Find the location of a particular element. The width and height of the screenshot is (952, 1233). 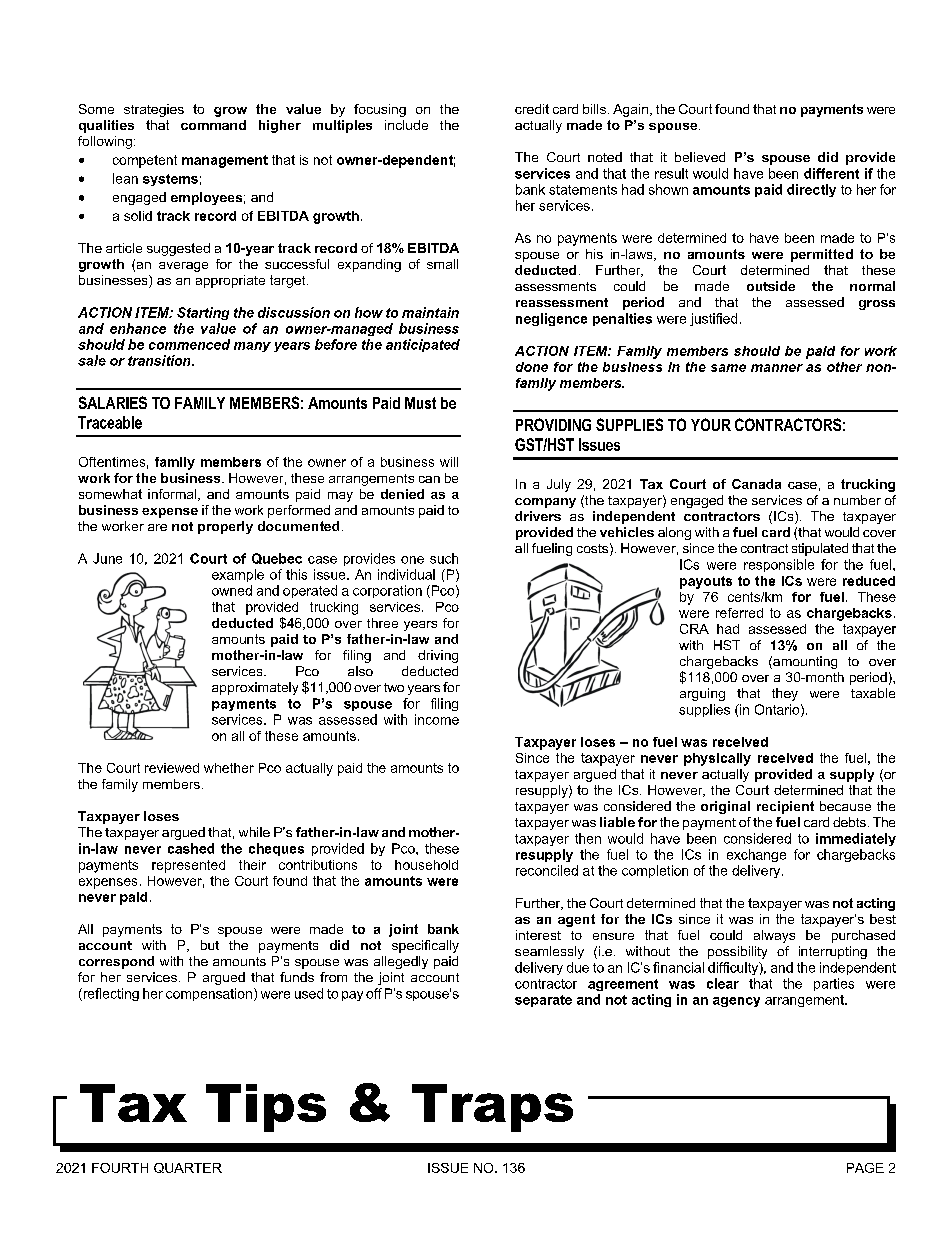

command is located at coordinates (213, 125).
